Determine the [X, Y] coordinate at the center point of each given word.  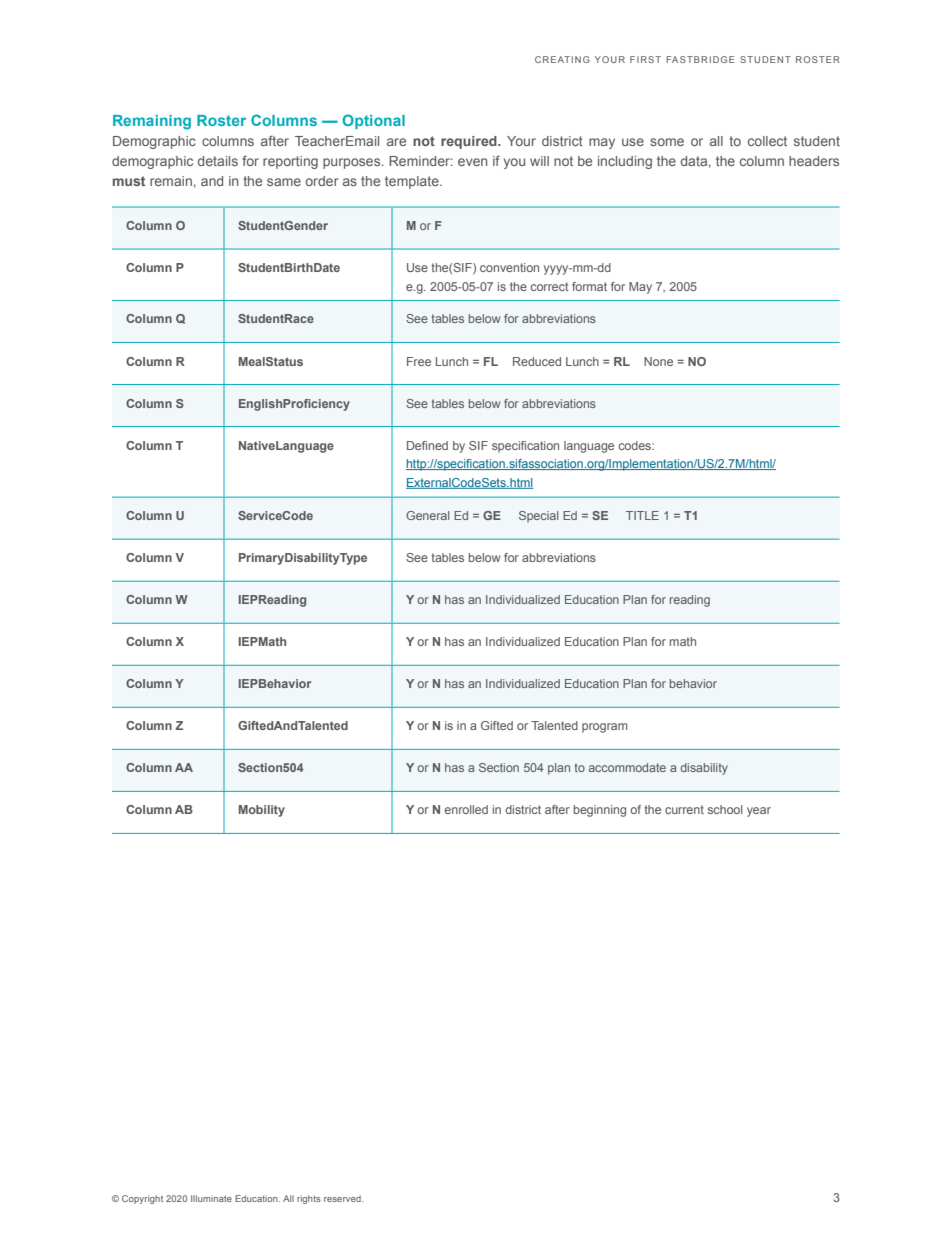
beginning [600, 811]
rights [309, 1199]
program [605, 728]
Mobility [262, 811]
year [759, 812]
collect [767, 141]
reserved [343, 1198]
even [472, 162]
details [218, 161]
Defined [427, 445]
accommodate [627, 767]
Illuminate [211, 1198]
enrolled [466, 809]
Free [419, 361]
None [658, 361]
